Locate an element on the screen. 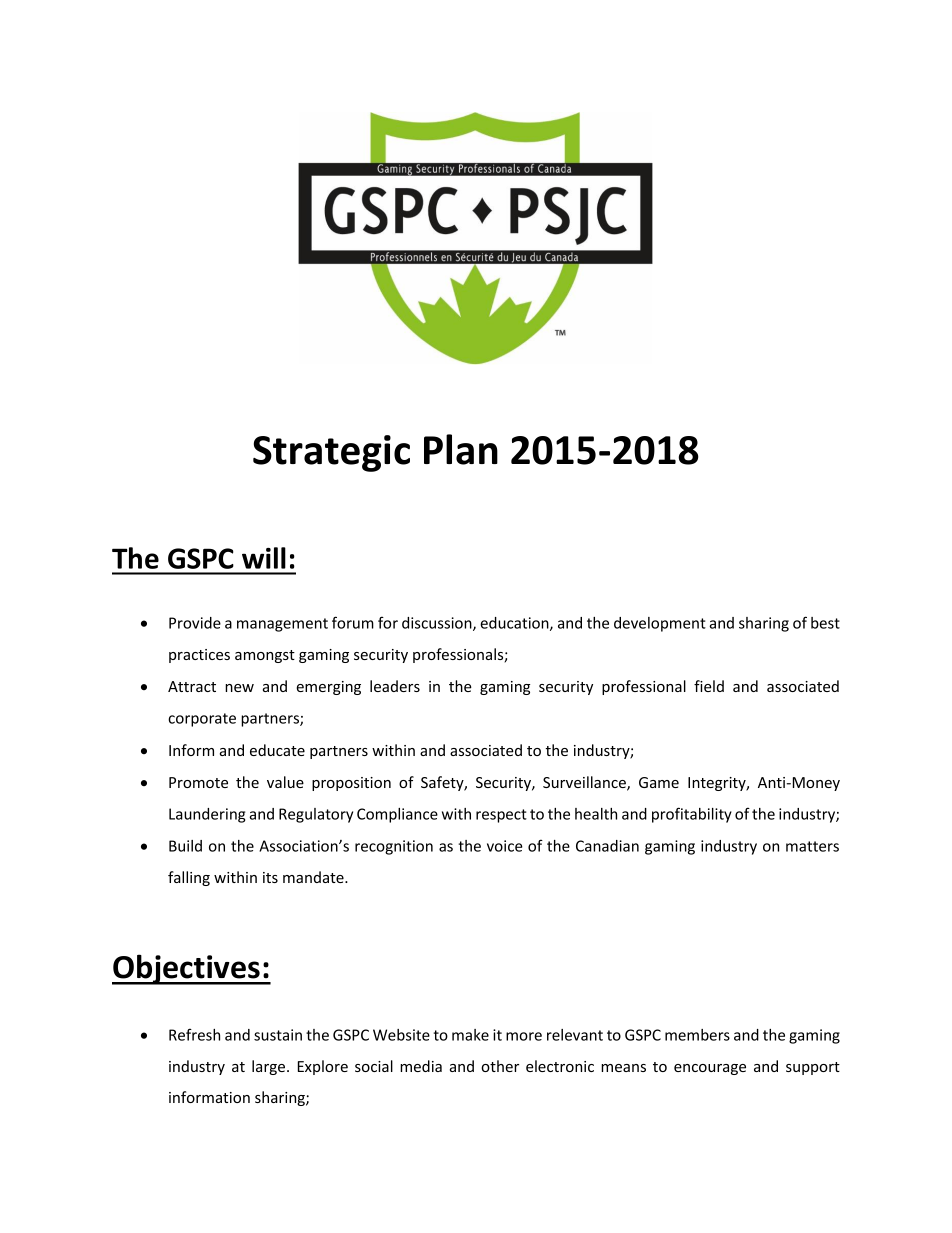 The height and width of the screenshot is (1233, 952). development is located at coordinates (660, 624).
